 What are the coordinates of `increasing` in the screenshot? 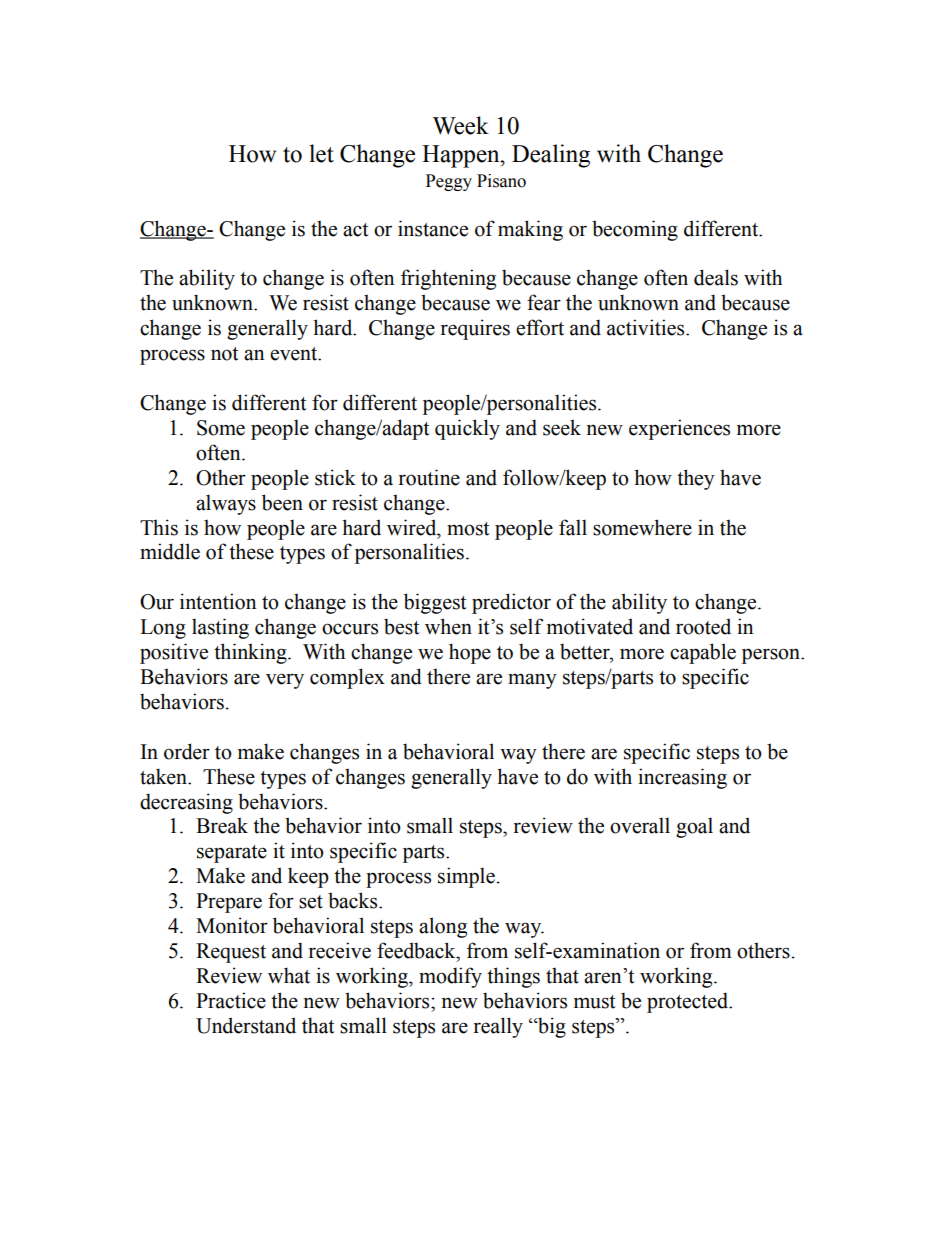 It's located at (682, 778).
